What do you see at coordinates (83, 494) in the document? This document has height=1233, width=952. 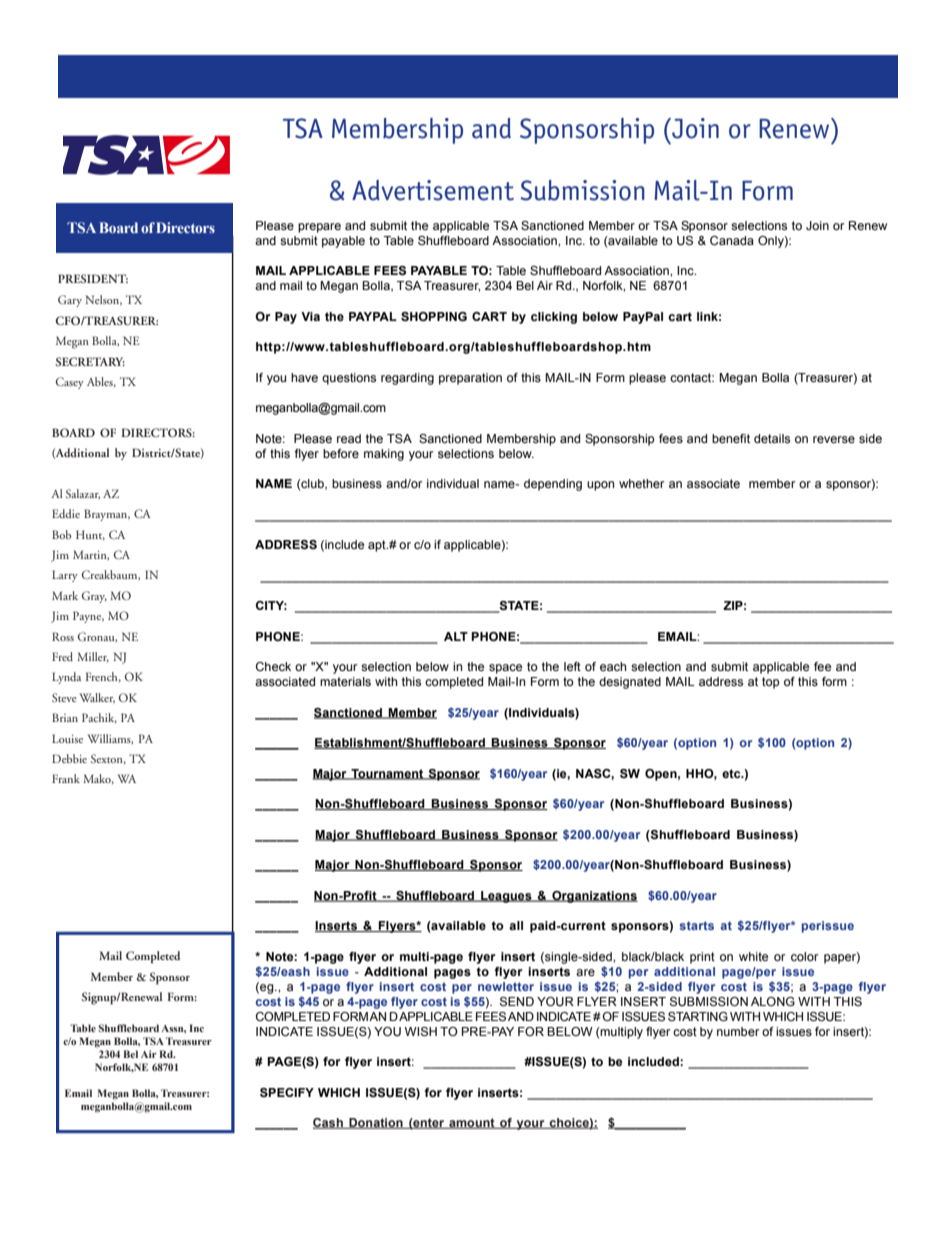 I see `Salazar` at bounding box center [83, 494].
